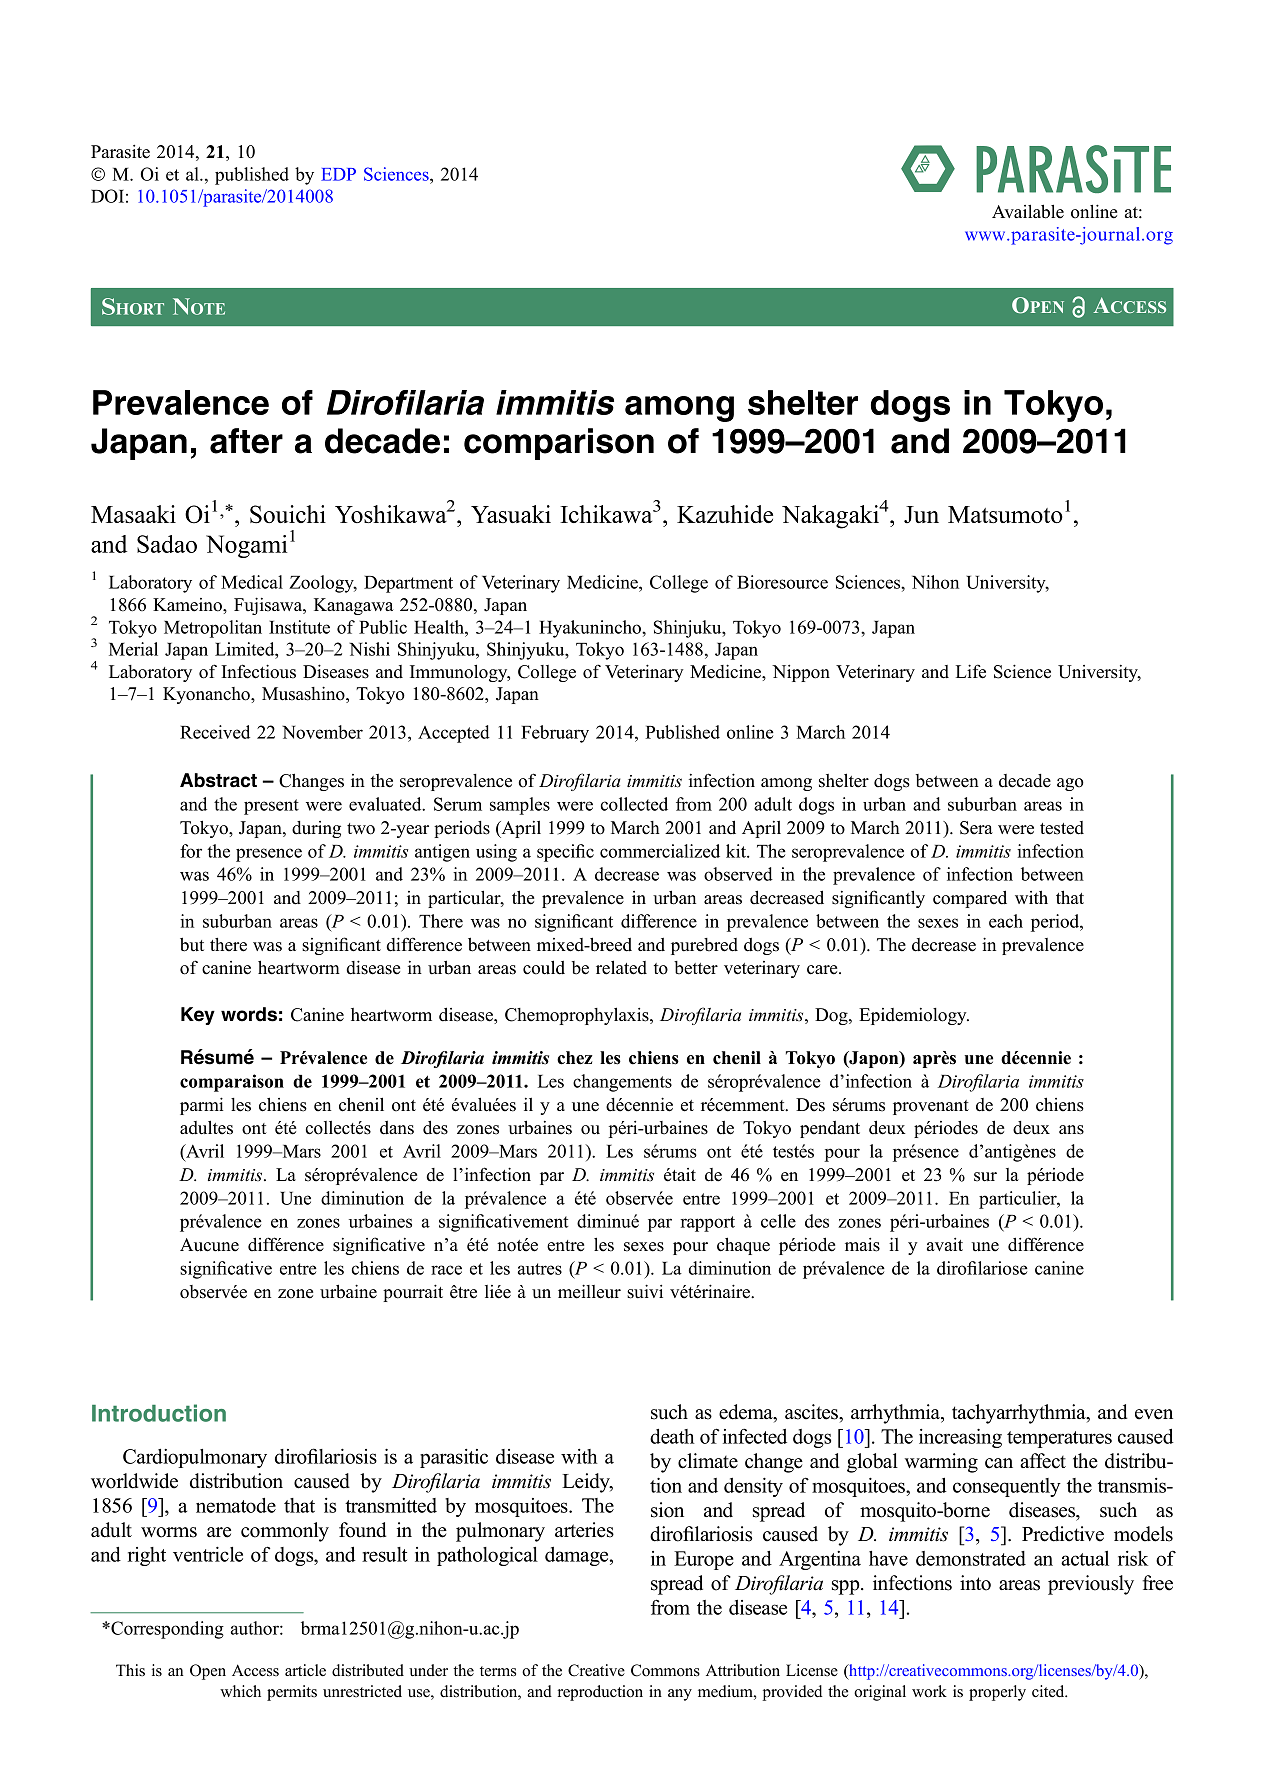 Image resolution: width=1264 pixels, height=1790 pixels. I want to click on words, so click(249, 1014).
